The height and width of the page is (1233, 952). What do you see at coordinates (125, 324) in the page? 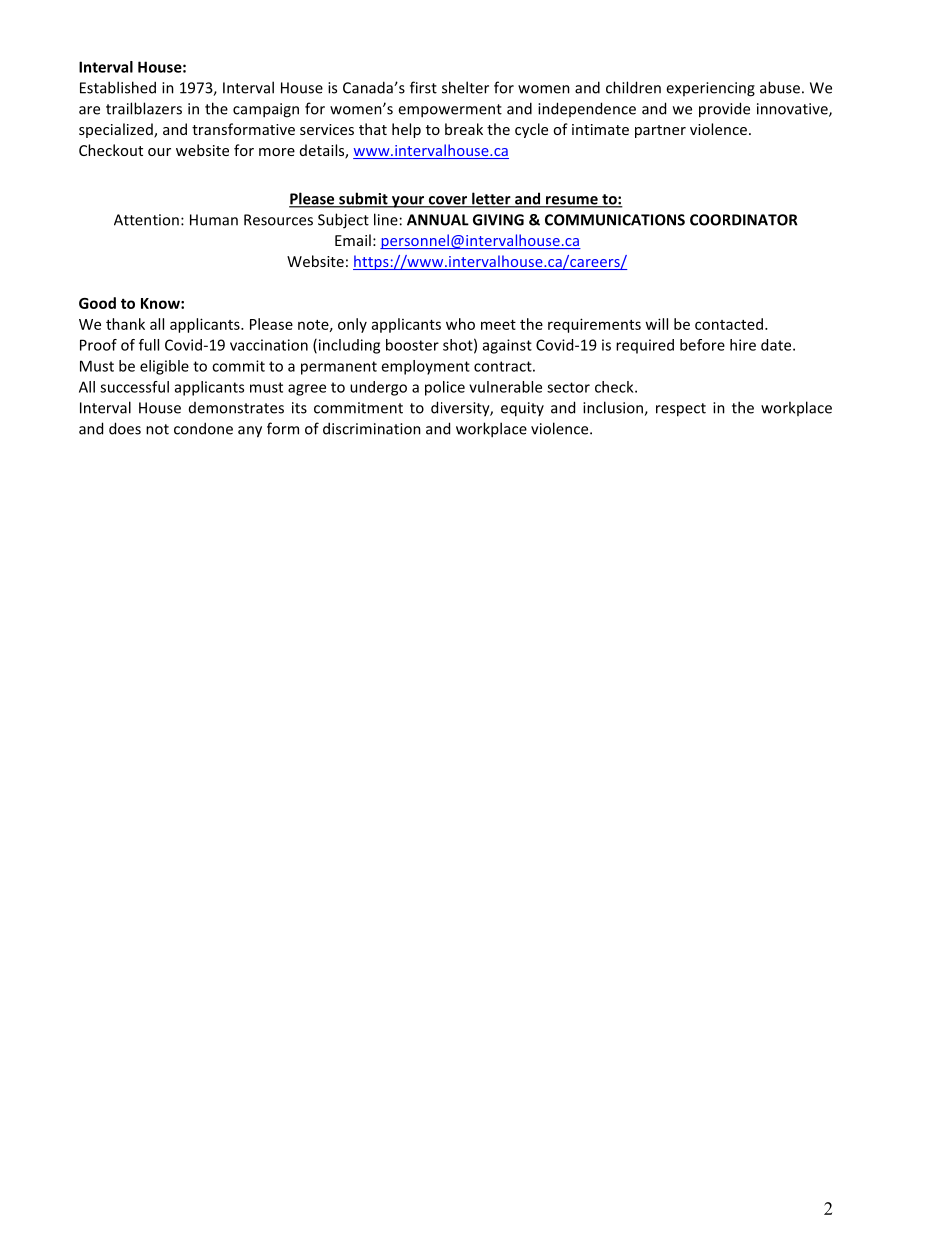
I see `thank` at bounding box center [125, 324].
